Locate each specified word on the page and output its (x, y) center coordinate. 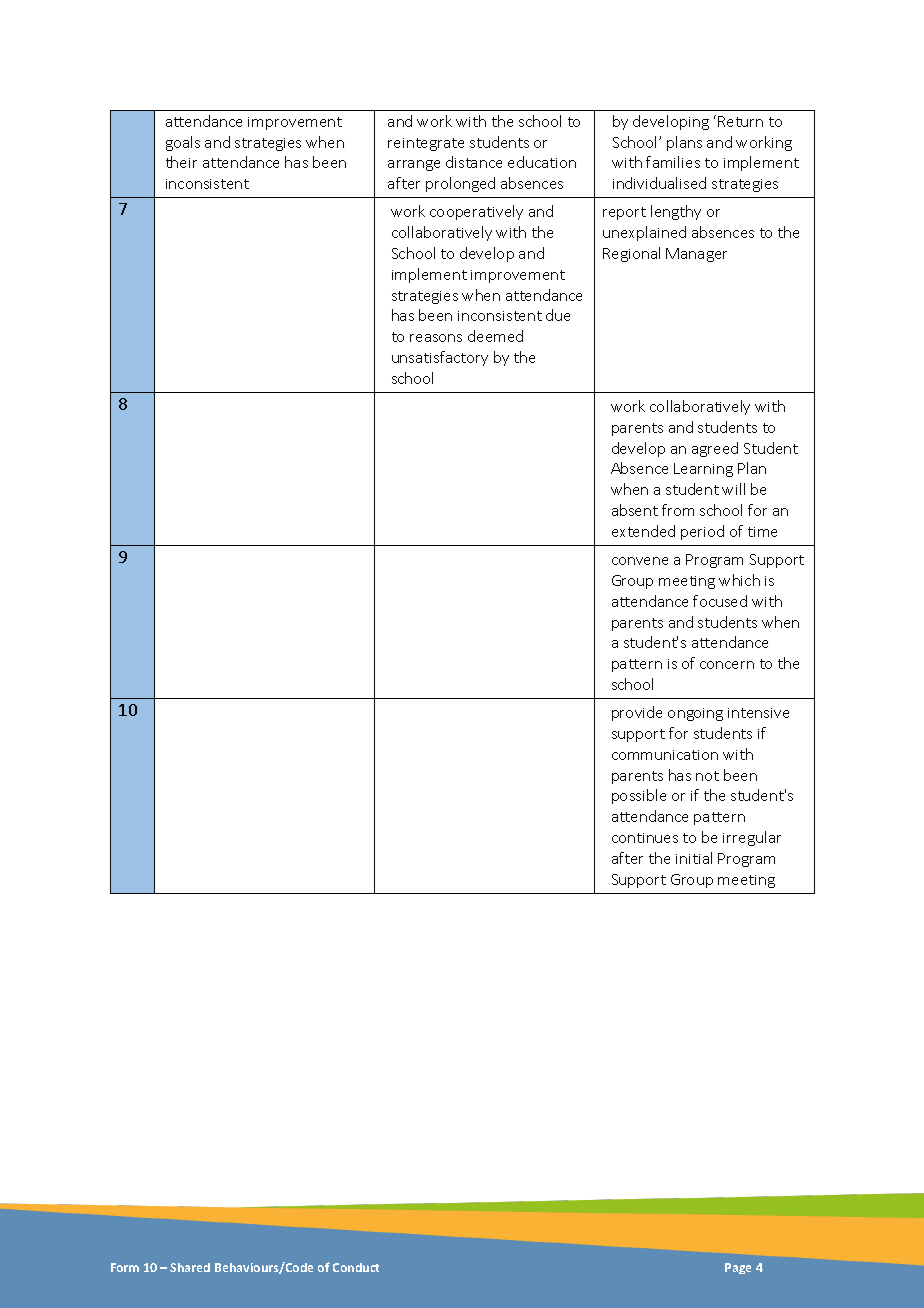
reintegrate (426, 144)
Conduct (356, 1267)
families (673, 162)
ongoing (695, 714)
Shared (190, 1267)
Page (738, 1268)
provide (637, 713)
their (181, 162)
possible (639, 796)
